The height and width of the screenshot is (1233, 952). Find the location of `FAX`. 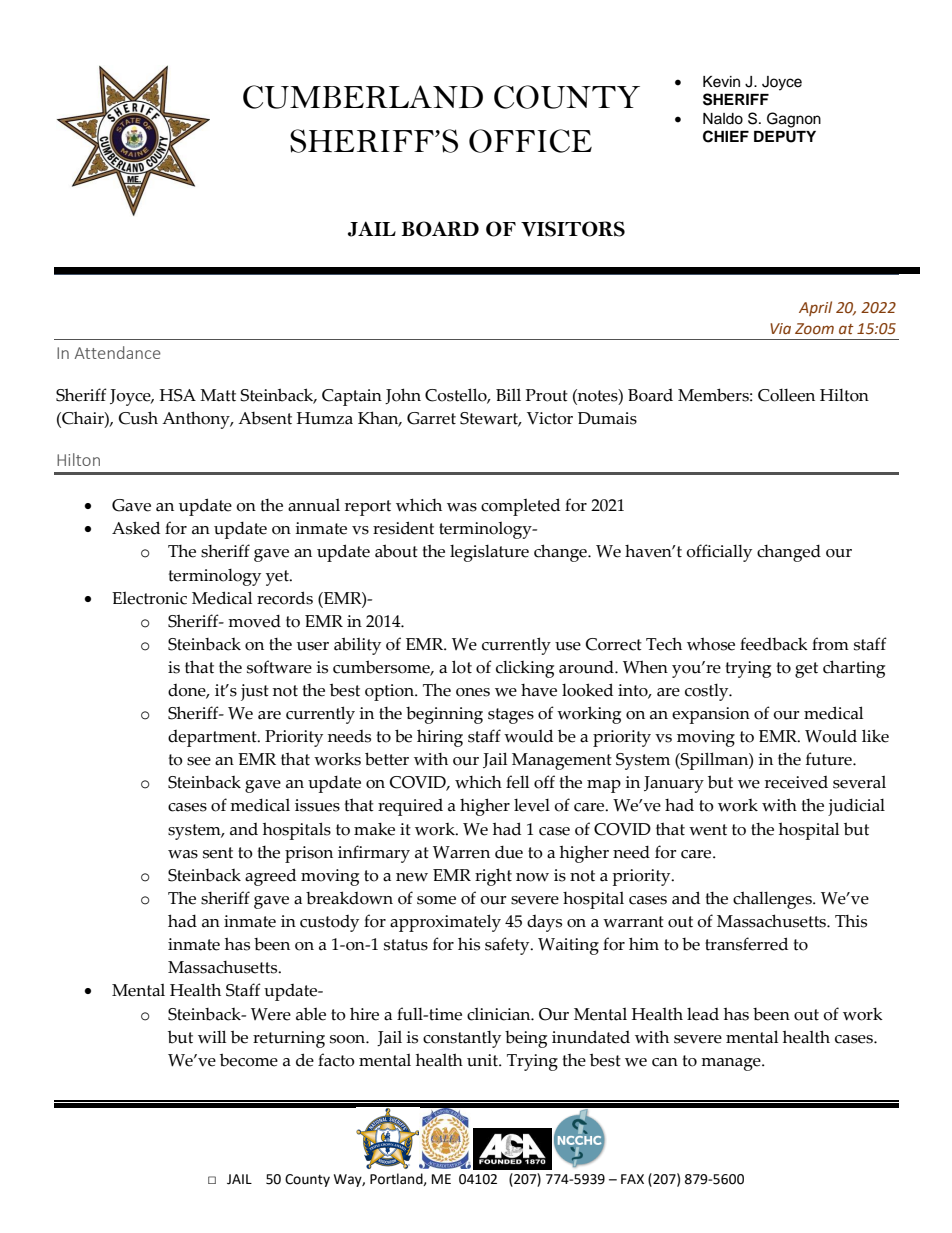

FAX is located at coordinates (632, 1179).
